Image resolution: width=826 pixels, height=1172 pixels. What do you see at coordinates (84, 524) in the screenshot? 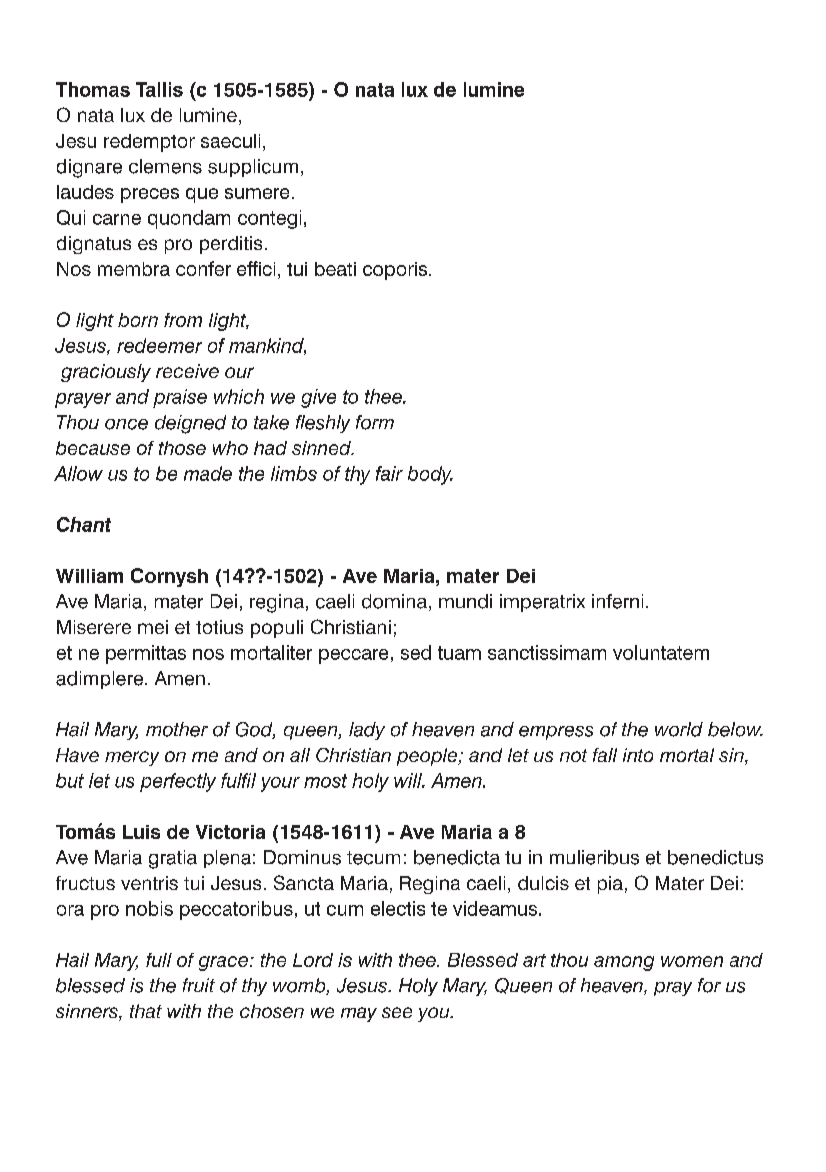
I see `Chant` at bounding box center [84, 524].
